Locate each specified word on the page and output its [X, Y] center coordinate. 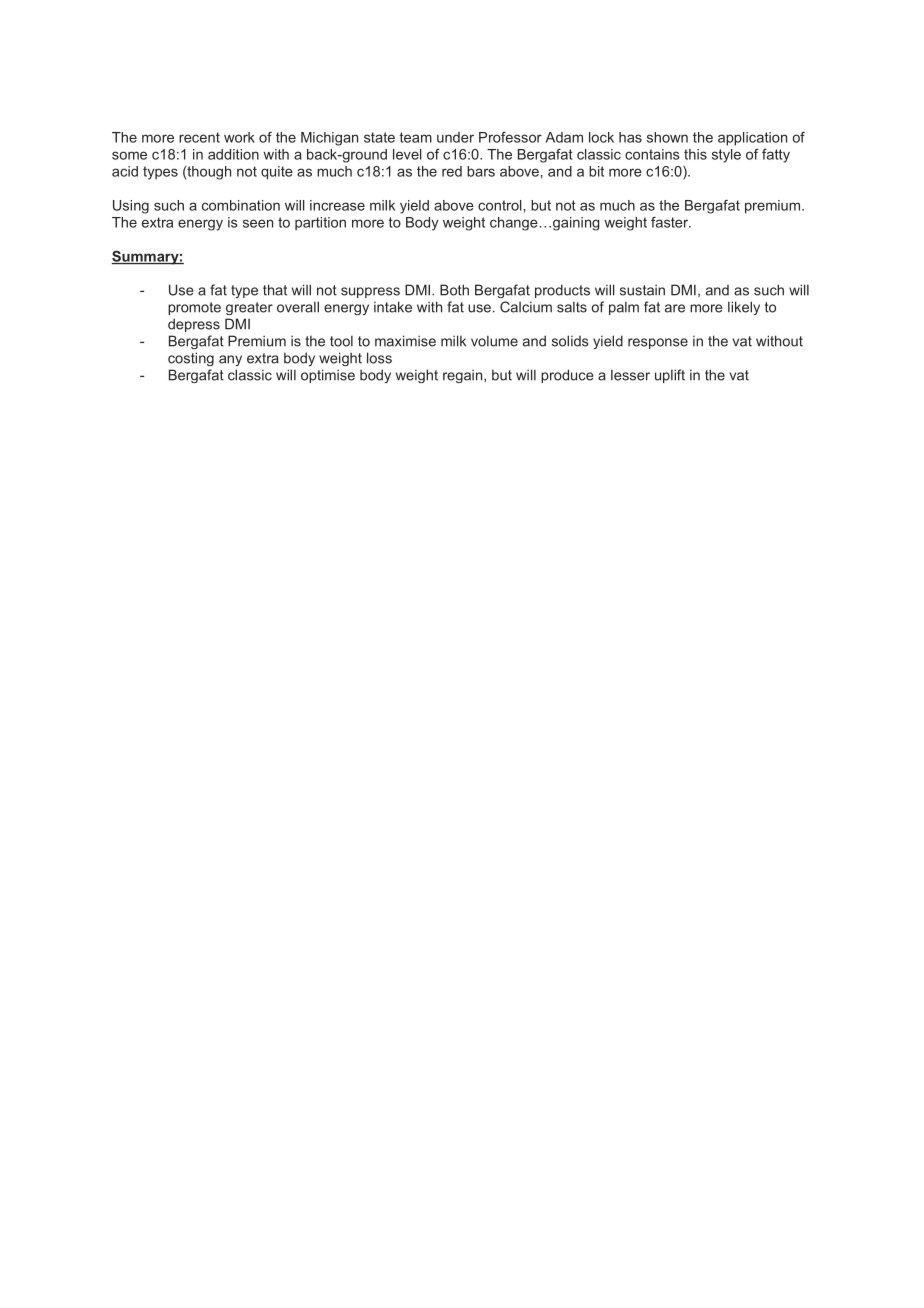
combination [241, 205]
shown [667, 137]
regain [464, 376]
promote [194, 308]
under [455, 137]
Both [454, 290]
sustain [642, 290]
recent [199, 137]
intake [393, 307]
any [230, 360]
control [500, 205]
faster [671, 222]
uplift [670, 376]
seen [258, 223]
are [675, 308]
